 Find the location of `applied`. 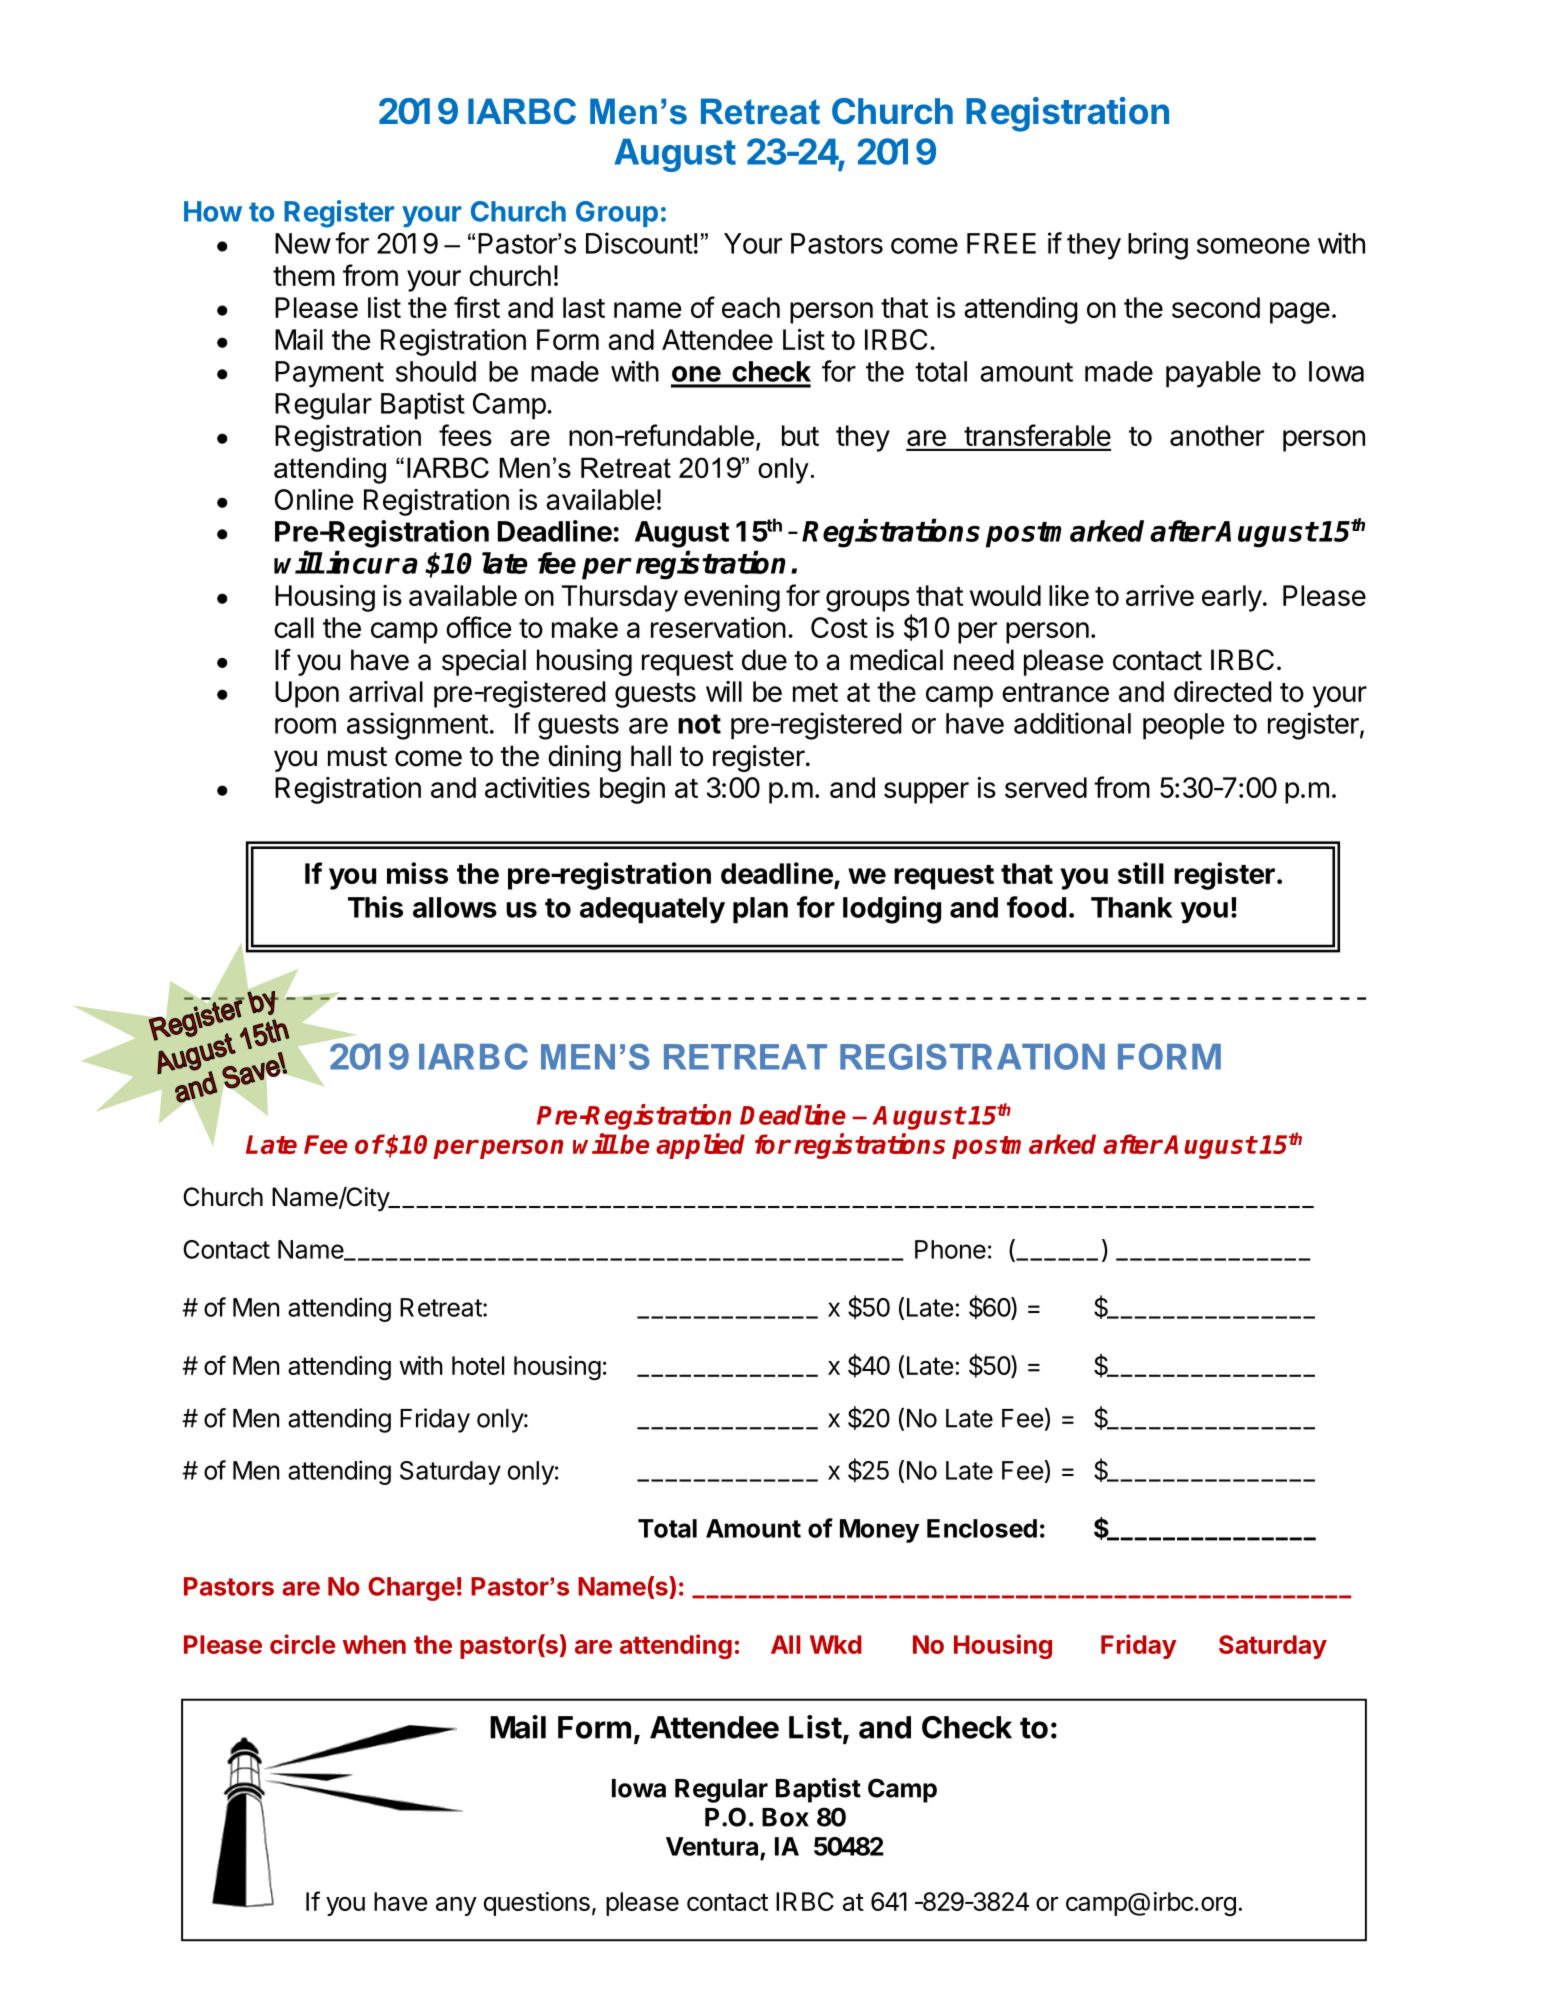

applied is located at coordinates (700, 1146).
